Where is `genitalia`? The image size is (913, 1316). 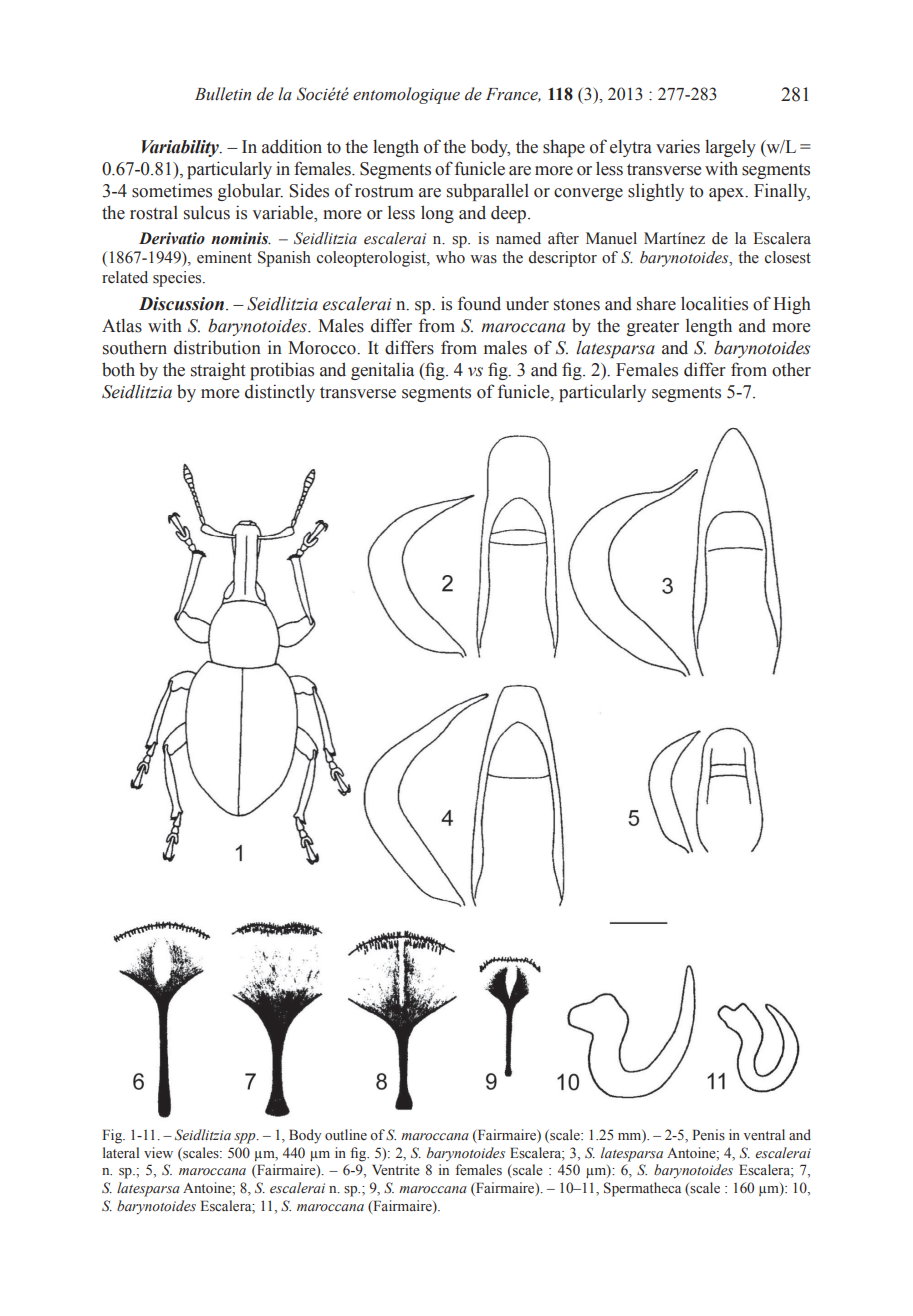
genitalia is located at coordinates (382, 371).
